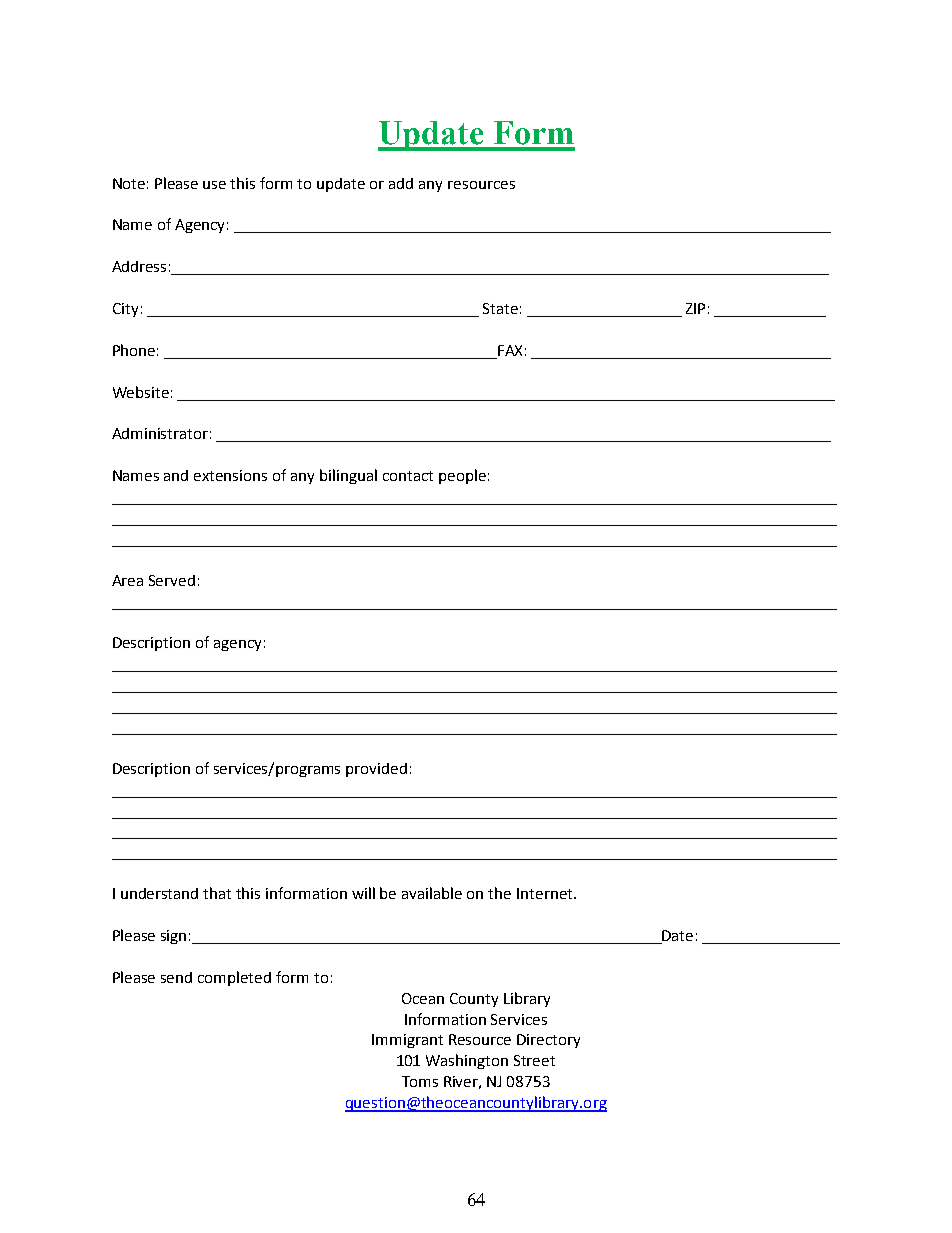  Describe the element at coordinates (462, 476) in the page. I see `people` at that location.
